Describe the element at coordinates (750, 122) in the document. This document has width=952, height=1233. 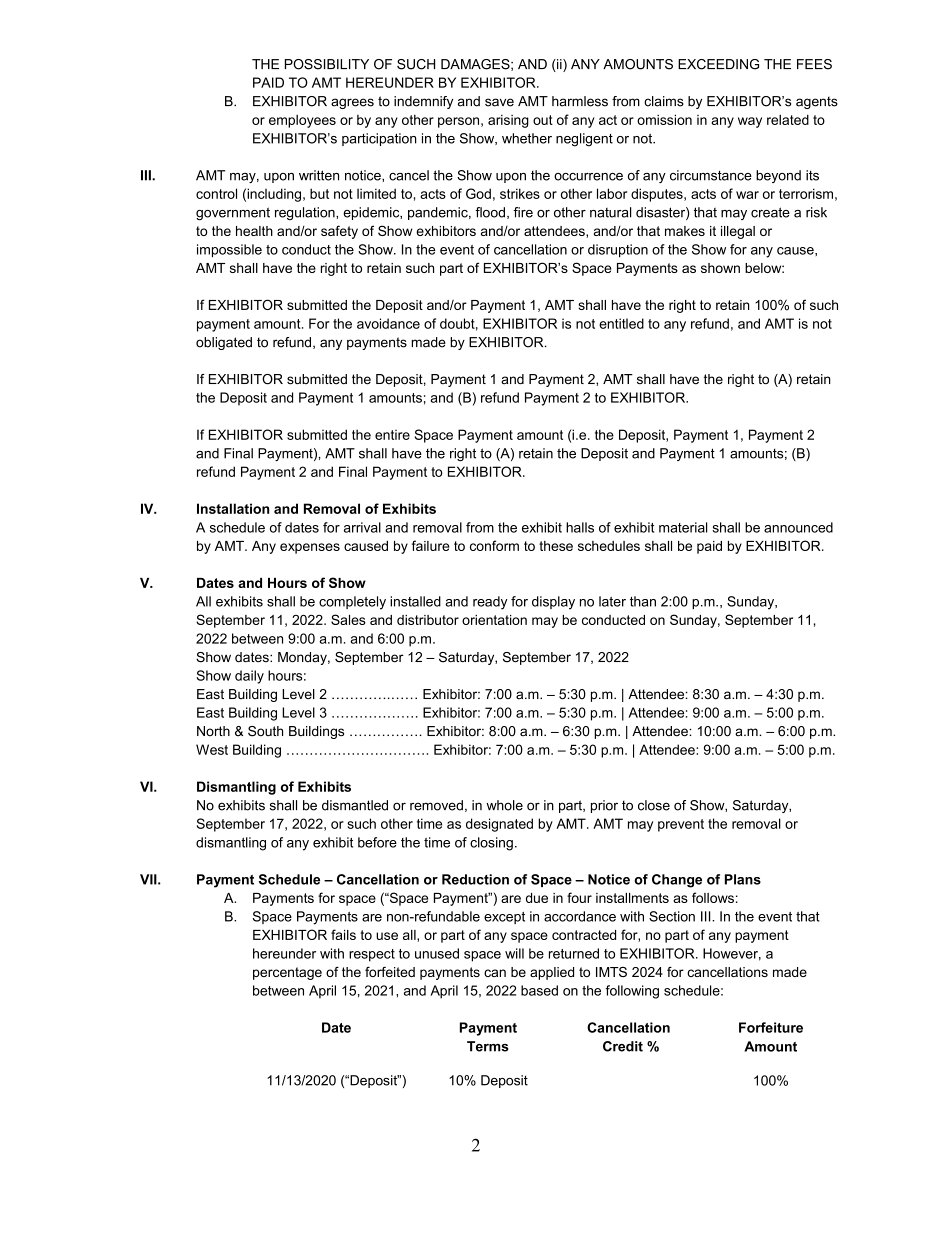
I see `way` at that location.
